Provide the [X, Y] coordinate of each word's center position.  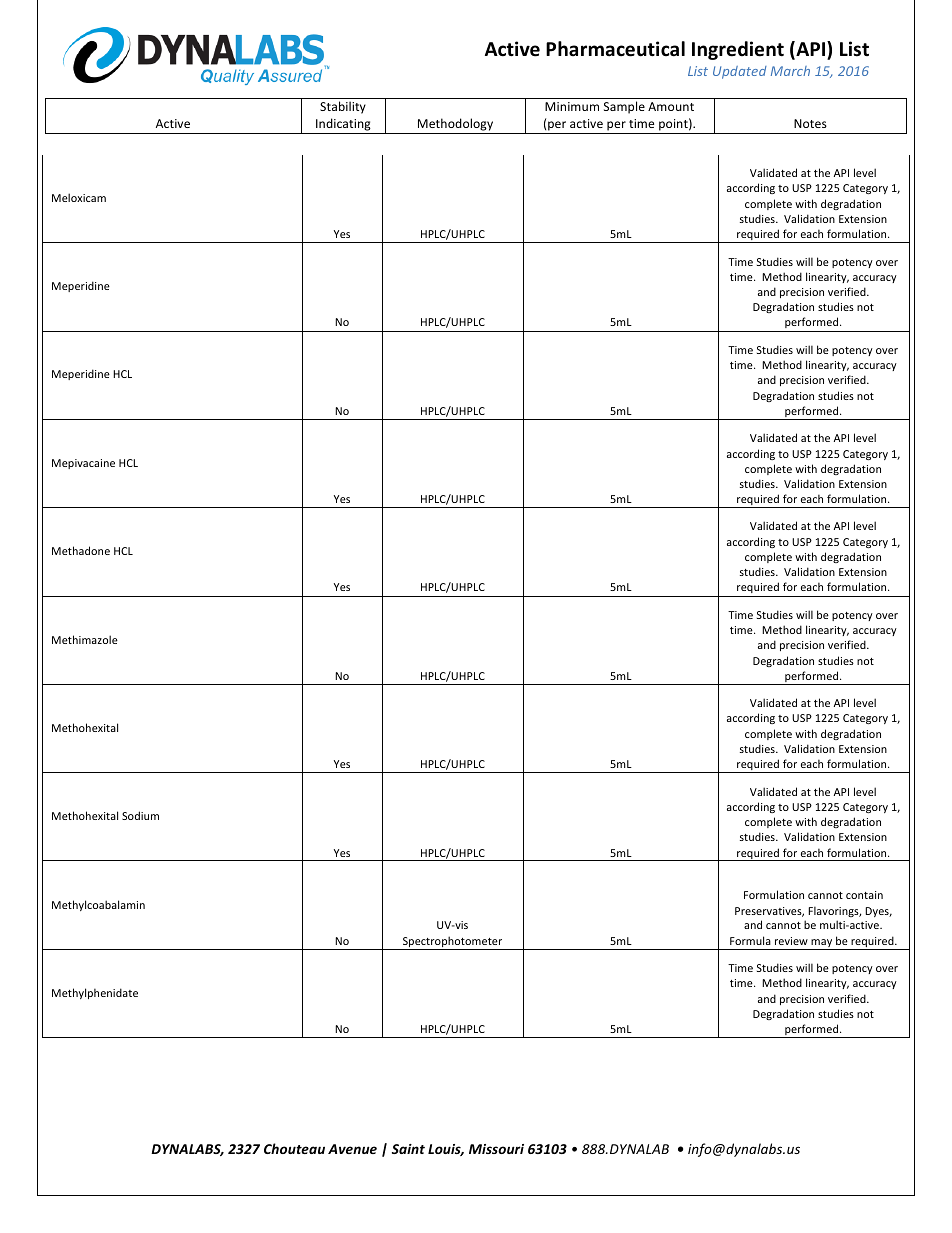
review [791, 941]
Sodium [140, 815]
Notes [810, 123]
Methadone [81, 550]
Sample [624, 107]
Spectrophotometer [452, 943]
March [790, 71]
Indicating [343, 126]
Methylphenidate [95, 993]
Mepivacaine [83, 464]
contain [864, 895]
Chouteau [294, 1148]
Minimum [572, 106]
